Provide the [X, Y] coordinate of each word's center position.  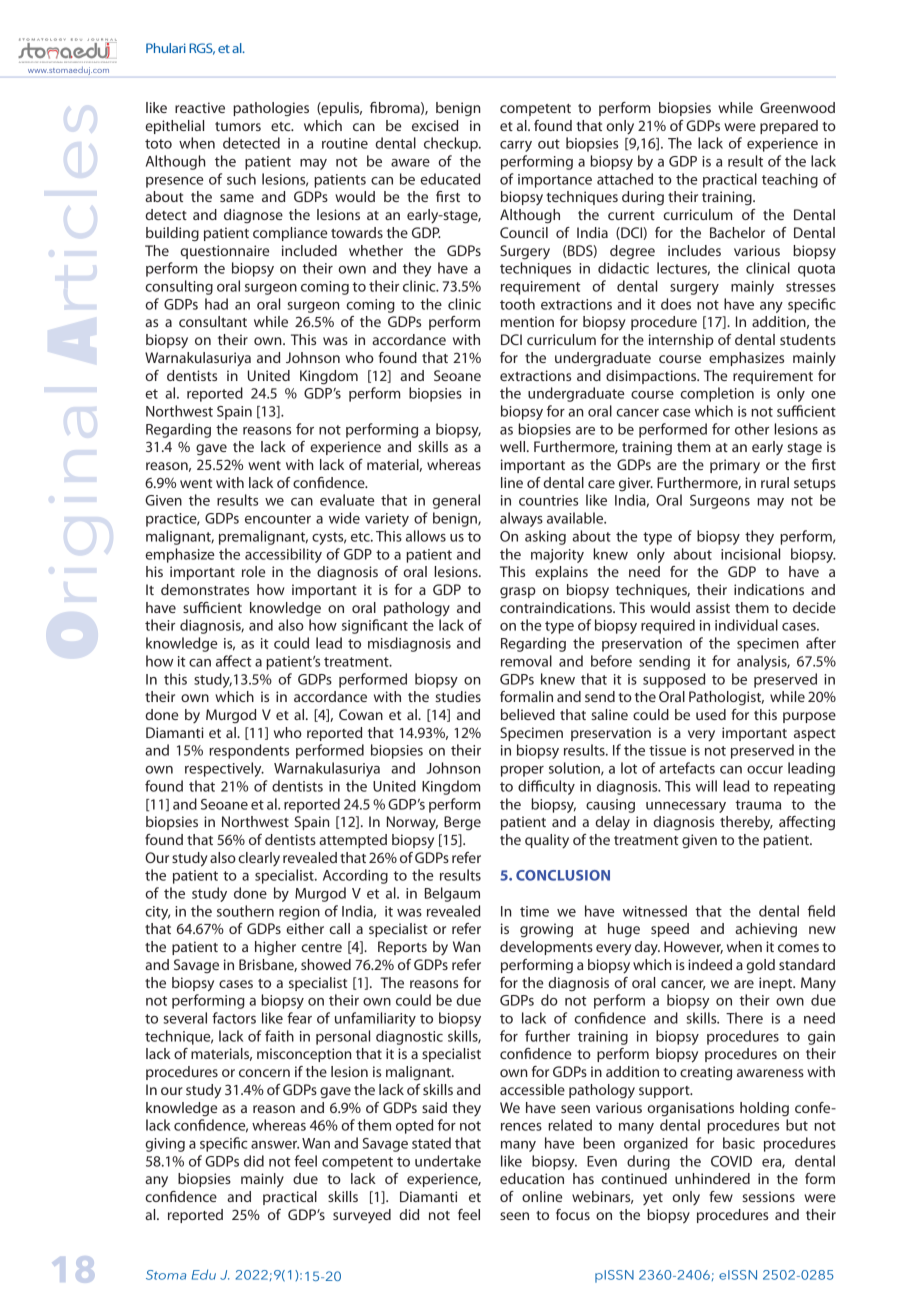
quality [547, 841]
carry [516, 146]
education [532, 1178]
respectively [224, 769]
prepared [789, 127]
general [456, 501]
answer [275, 1145]
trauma [758, 805]
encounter [278, 519]
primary [735, 466]
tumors [238, 126]
